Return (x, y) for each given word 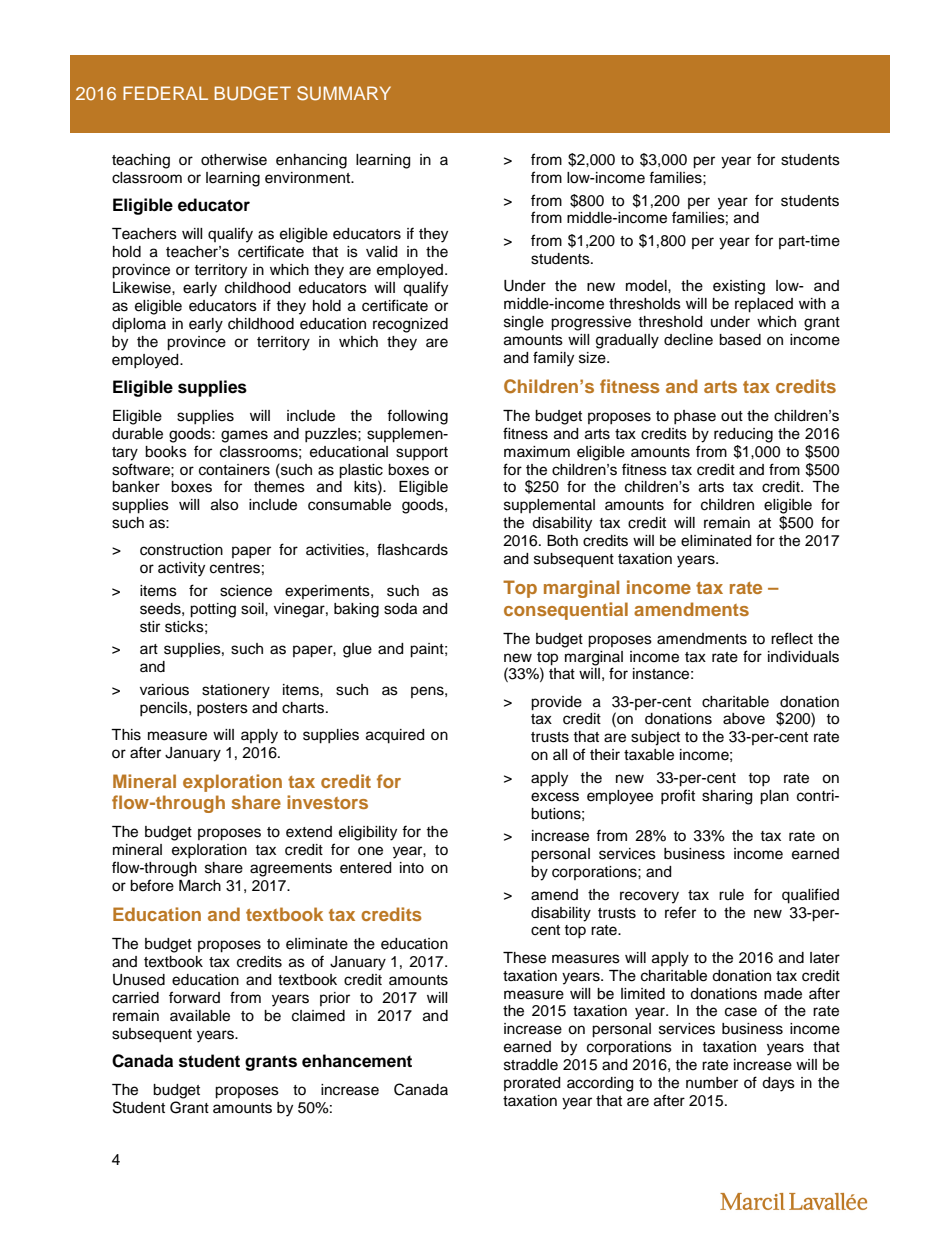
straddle (531, 1065)
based (740, 340)
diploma (139, 325)
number (712, 1083)
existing (739, 287)
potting (213, 610)
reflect (792, 638)
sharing (727, 797)
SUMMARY (344, 93)
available (200, 1016)
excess (555, 797)
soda (400, 609)
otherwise (234, 160)
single (524, 323)
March (200, 886)
